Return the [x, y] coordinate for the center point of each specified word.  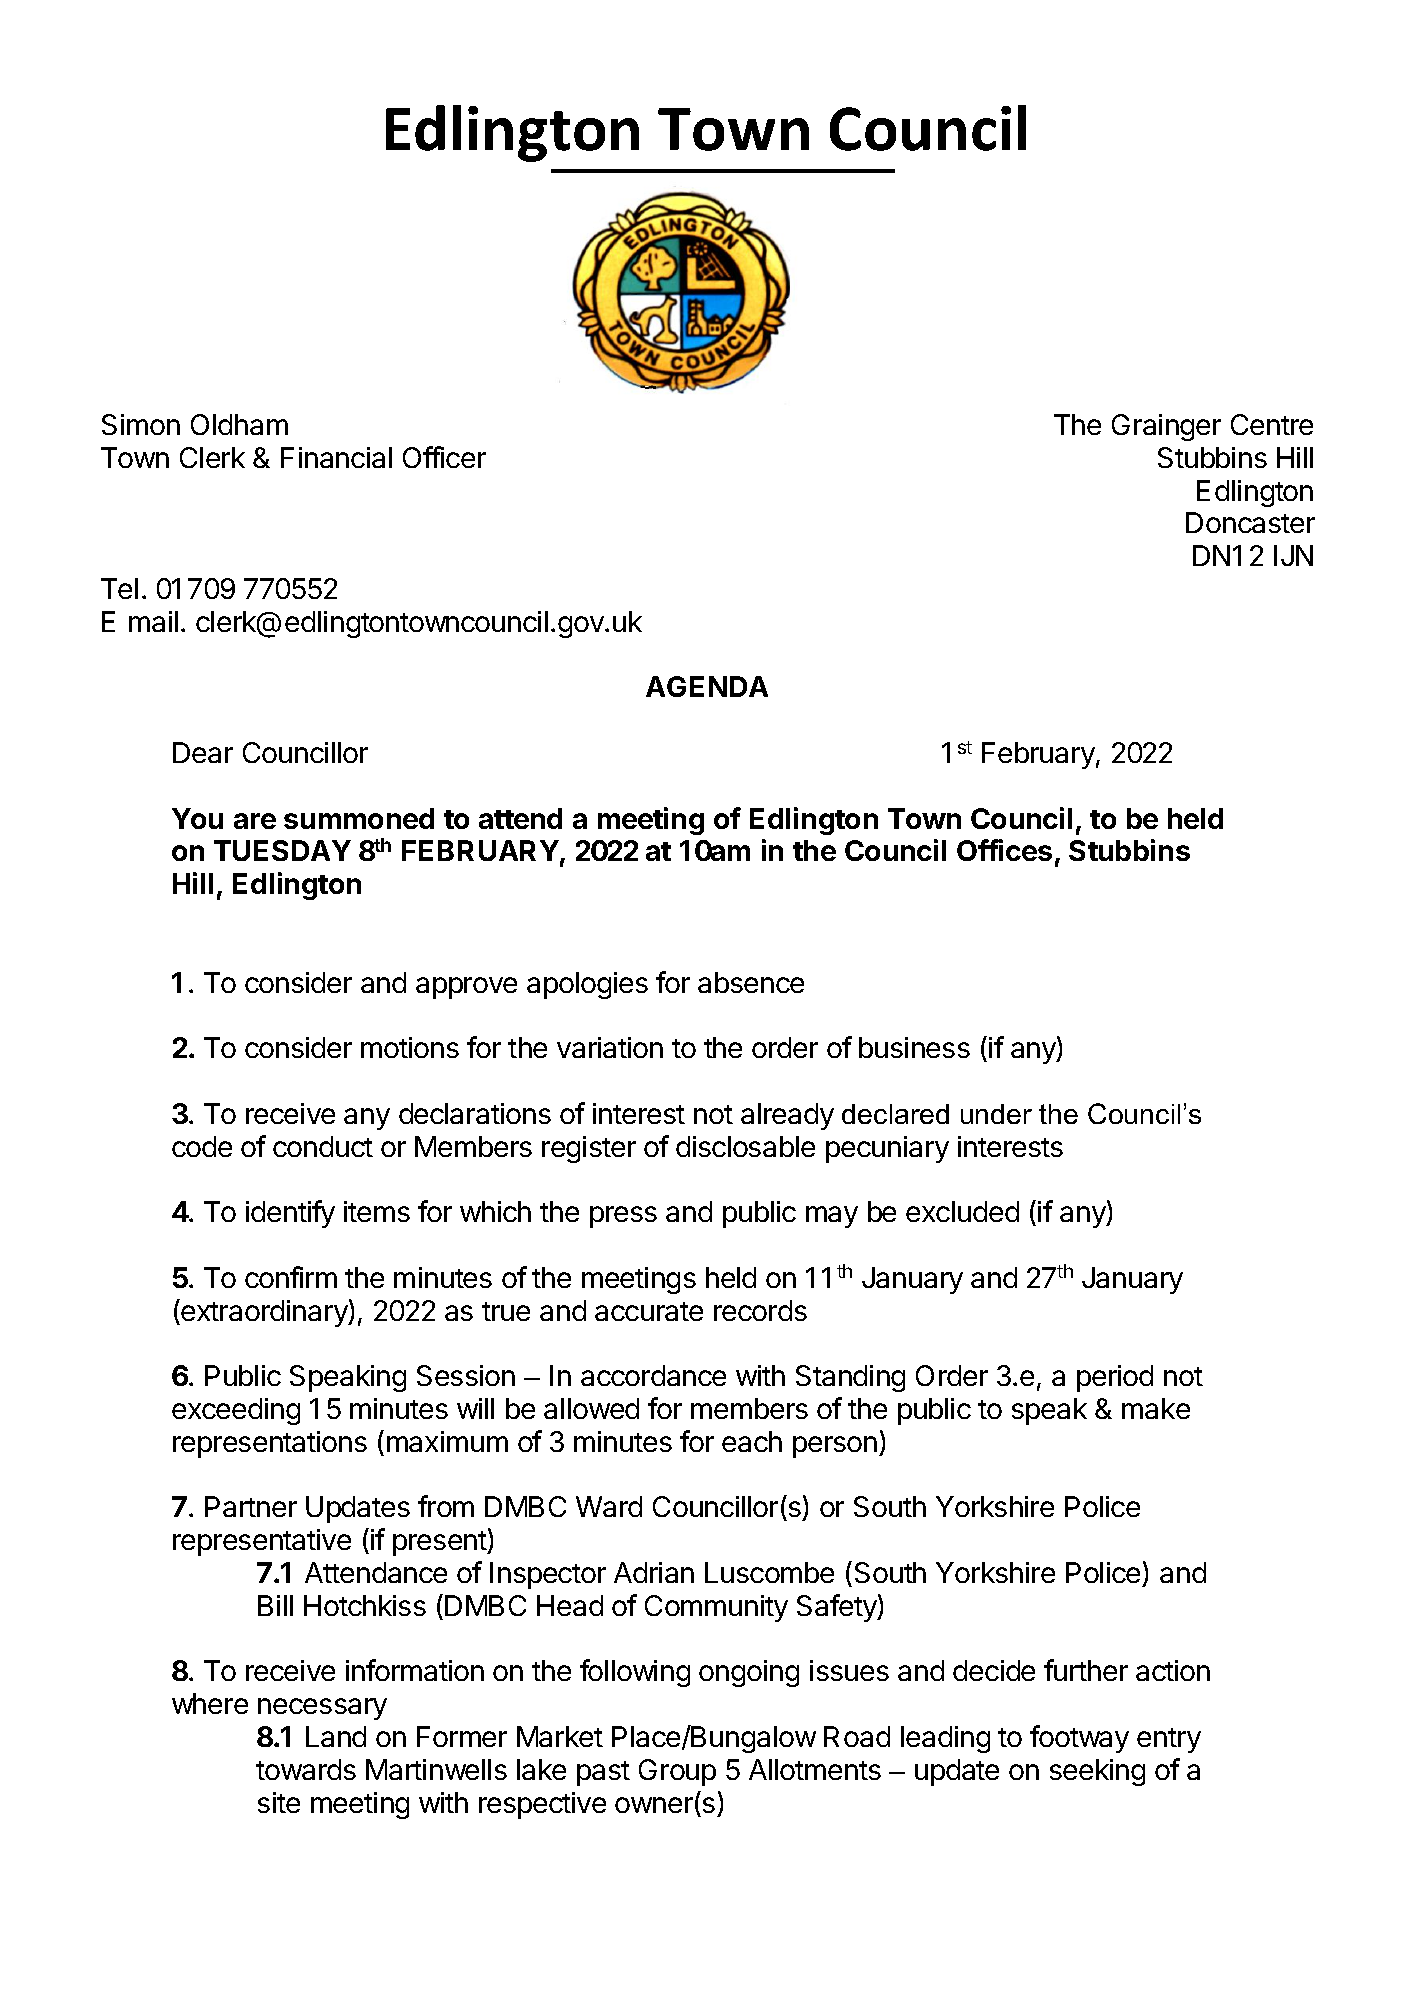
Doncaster [1250, 522]
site [279, 1802]
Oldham [239, 424]
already [787, 1116]
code [202, 1146]
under [996, 1114]
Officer [444, 457]
